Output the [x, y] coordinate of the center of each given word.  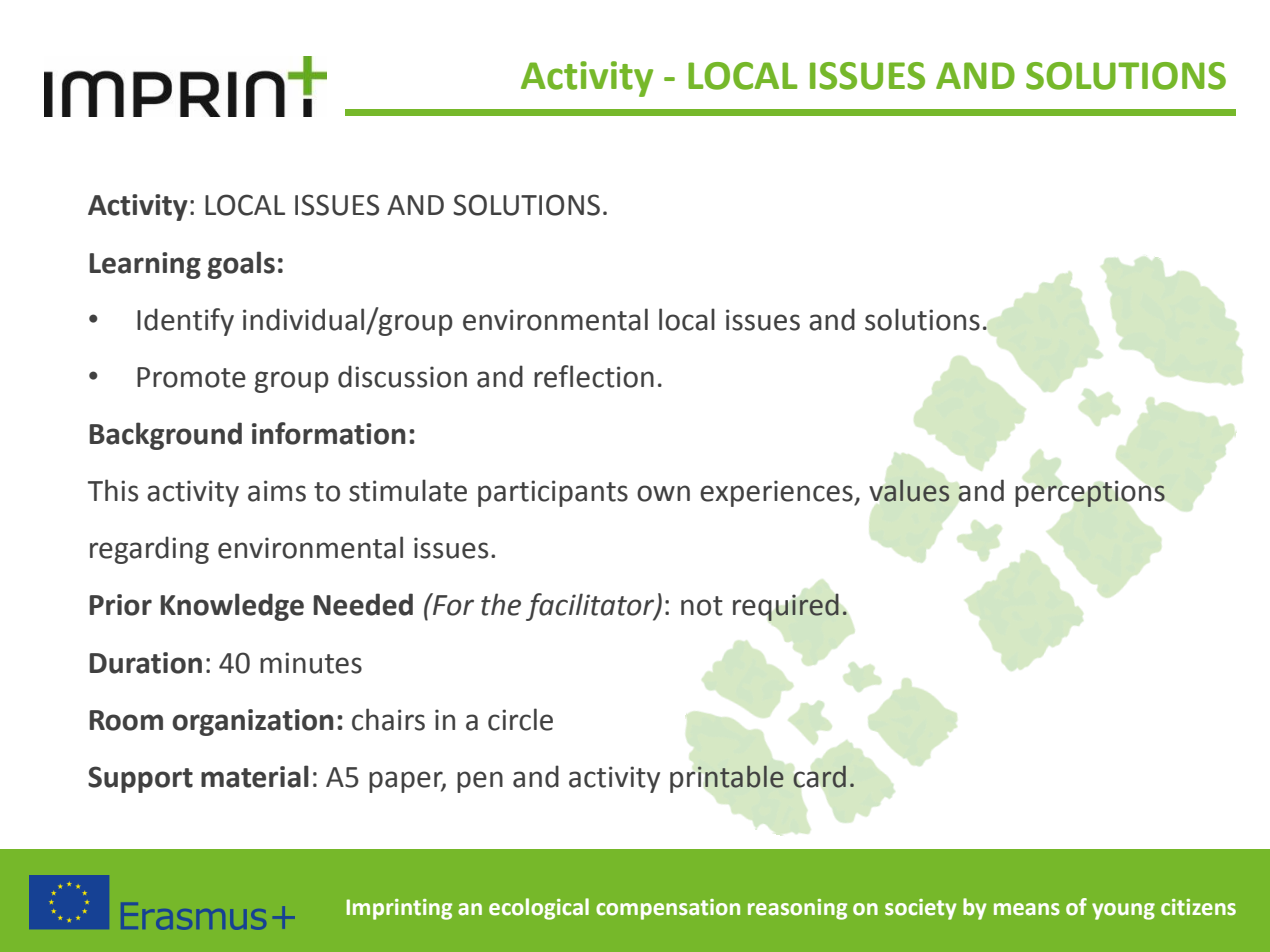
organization [253, 722]
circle [520, 719]
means [1027, 909]
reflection [594, 376]
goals [241, 265]
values [909, 490]
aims [277, 491]
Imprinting [399, 909]
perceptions [1090, 493]
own [663, 493]
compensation [668, 909]
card [819, 776]
